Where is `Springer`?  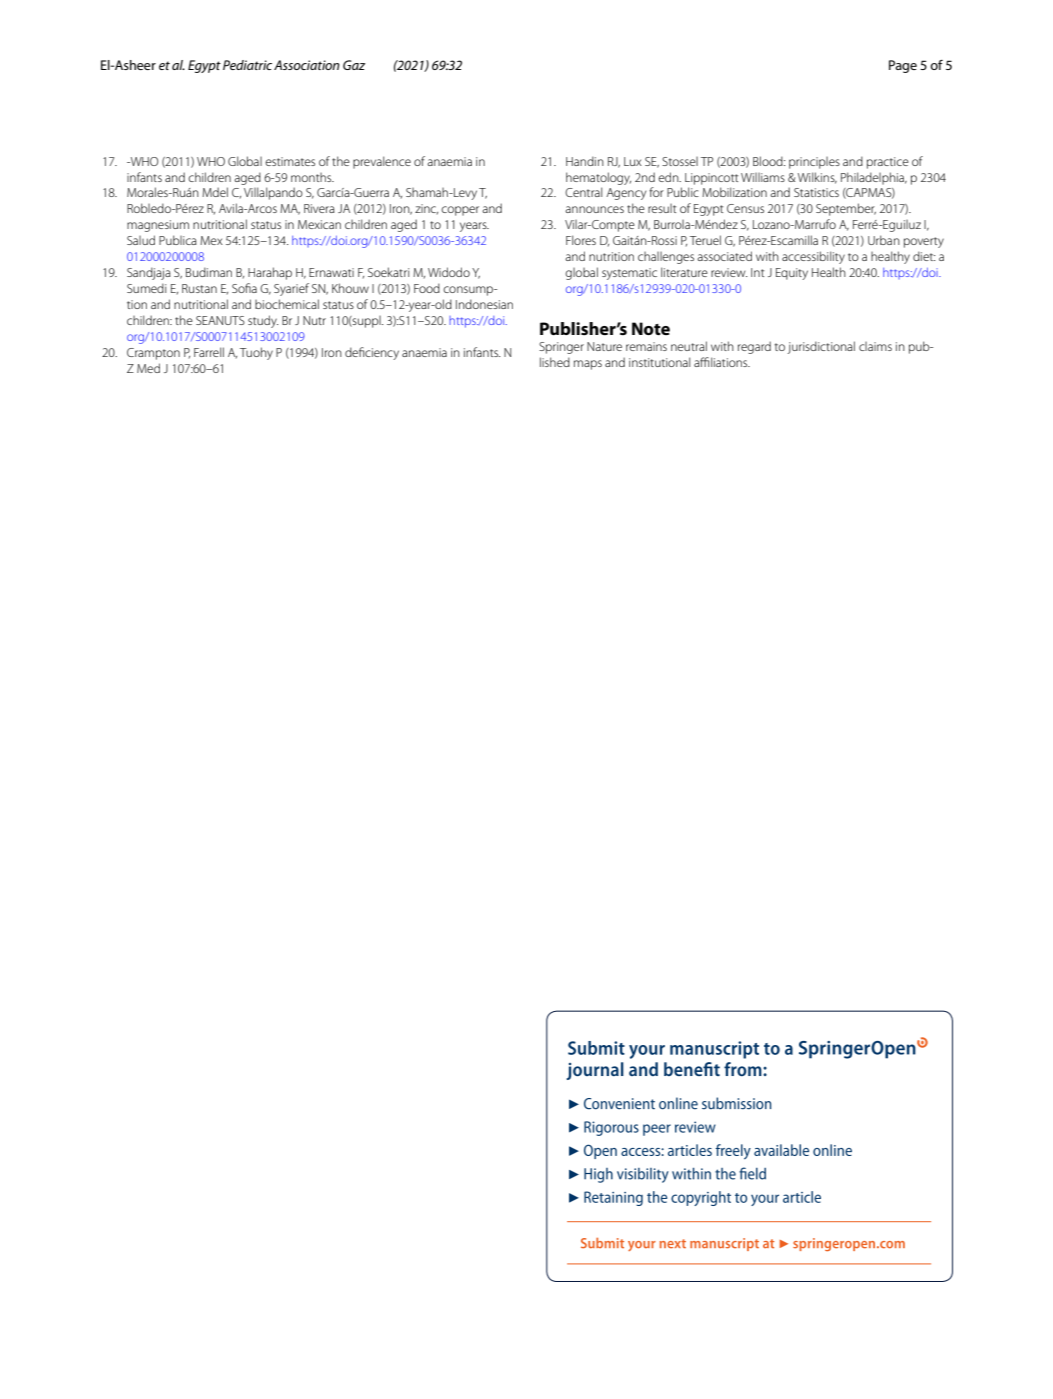
Springer is located at coordinates (561, 348).
